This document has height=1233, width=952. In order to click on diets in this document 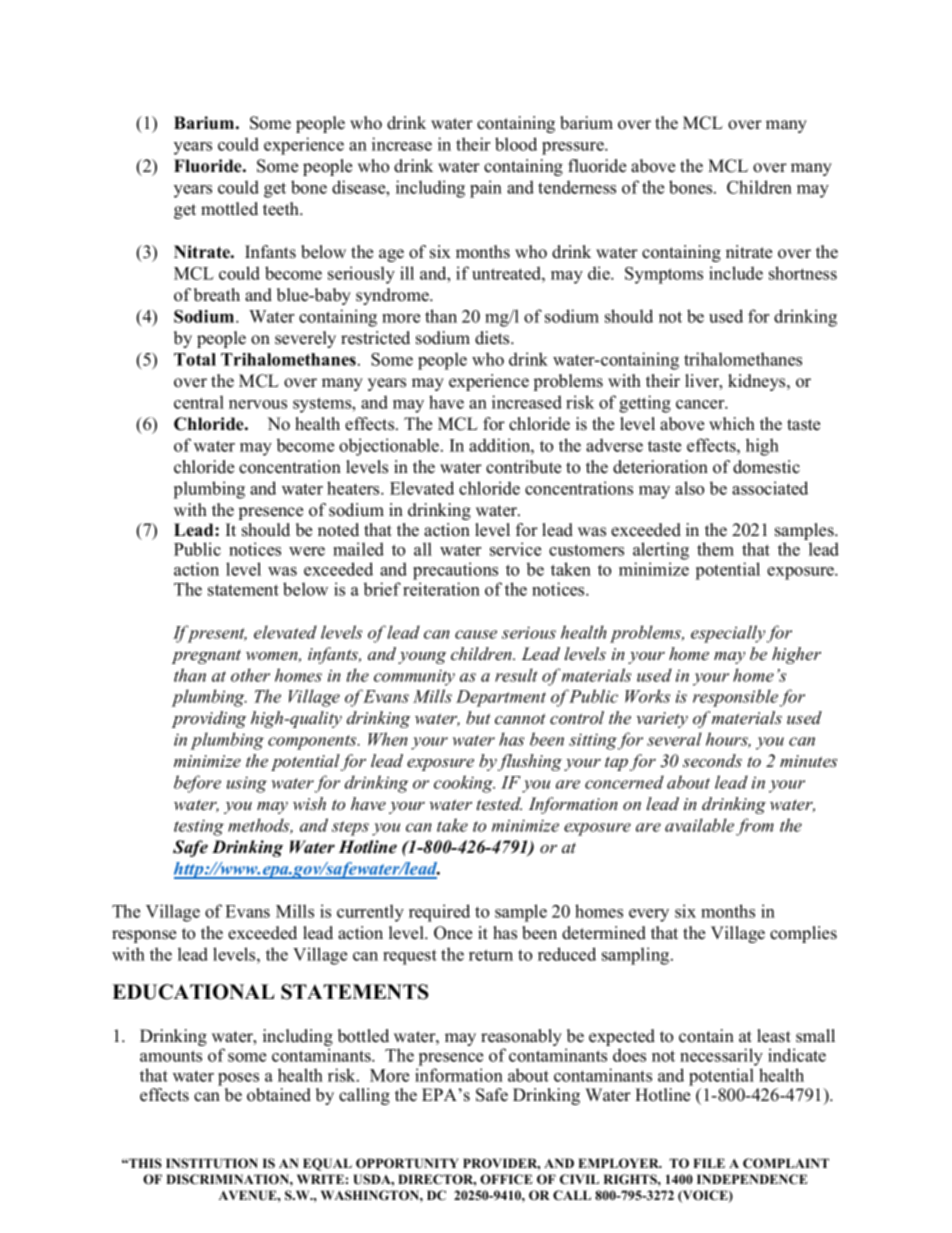, I will do `click(493, 338)`.
